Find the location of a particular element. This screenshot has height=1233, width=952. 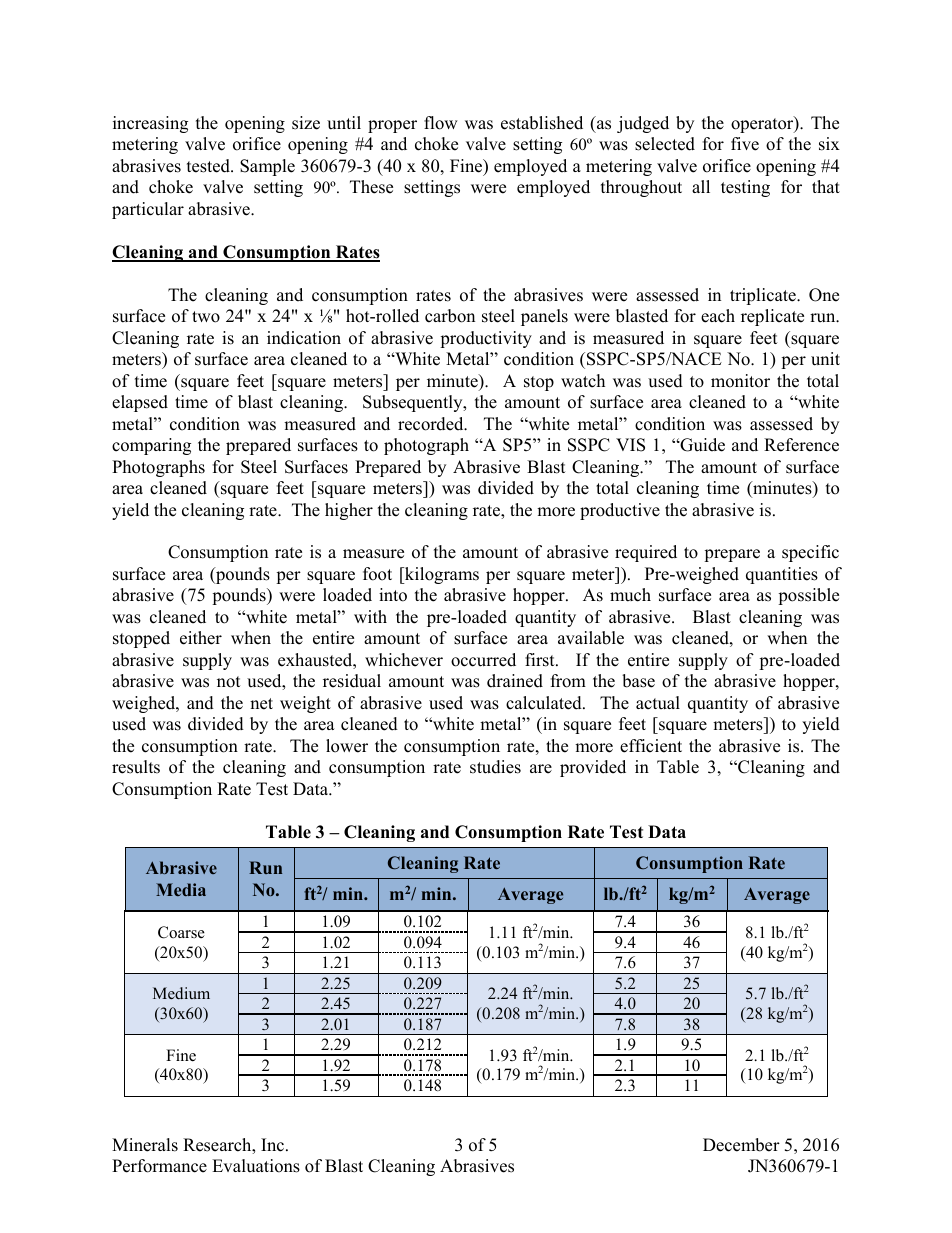

Sample is located at coordinates (267, 167).
